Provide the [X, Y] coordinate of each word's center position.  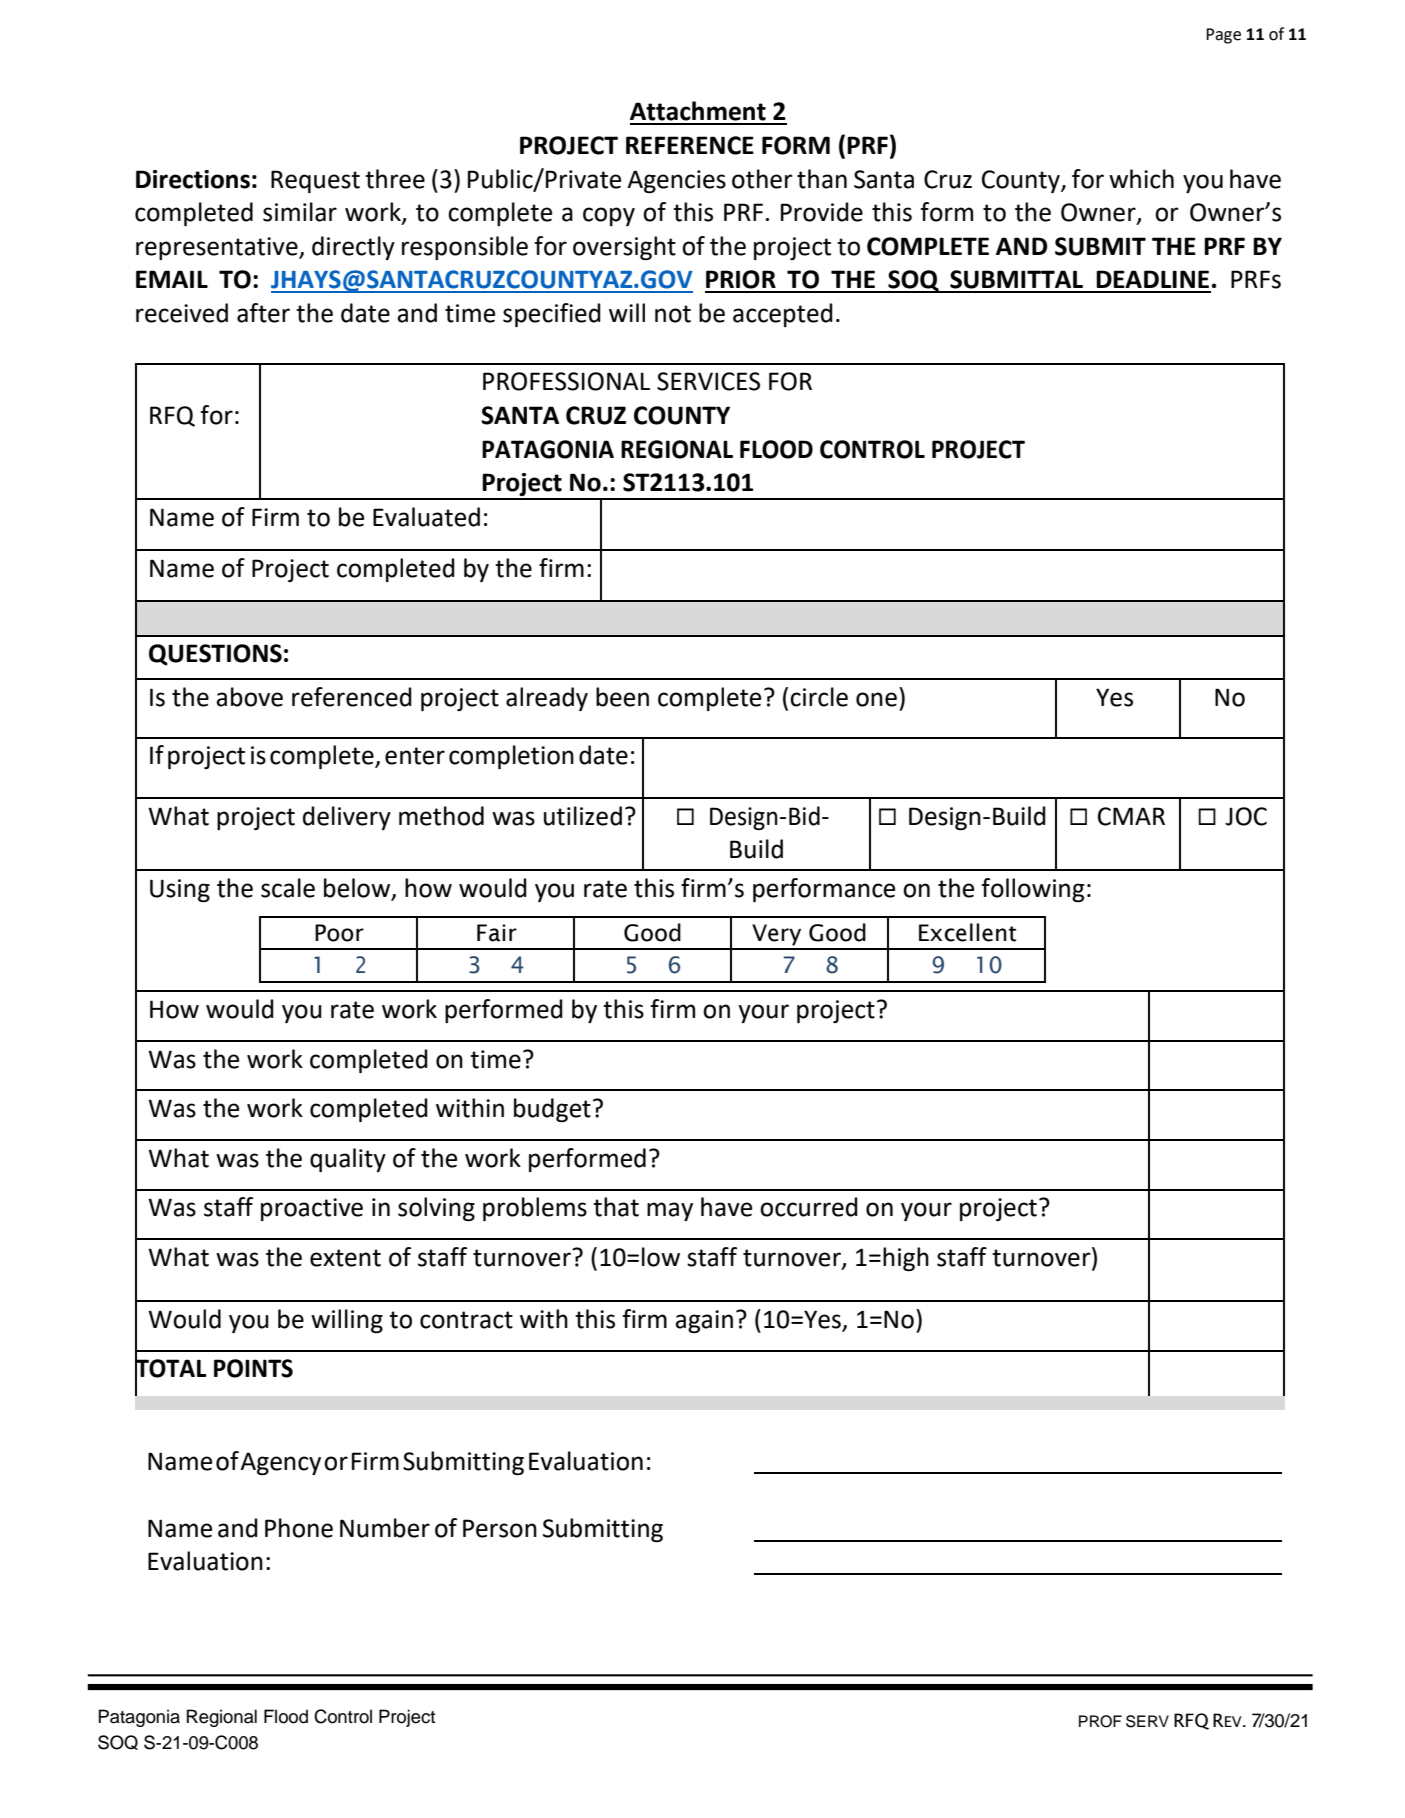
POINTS [253, 1368]
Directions [193, 179]
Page [1223, 36]
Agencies [676, 181]
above [249, 697]
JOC [1246, 816]
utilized [583, 816]
